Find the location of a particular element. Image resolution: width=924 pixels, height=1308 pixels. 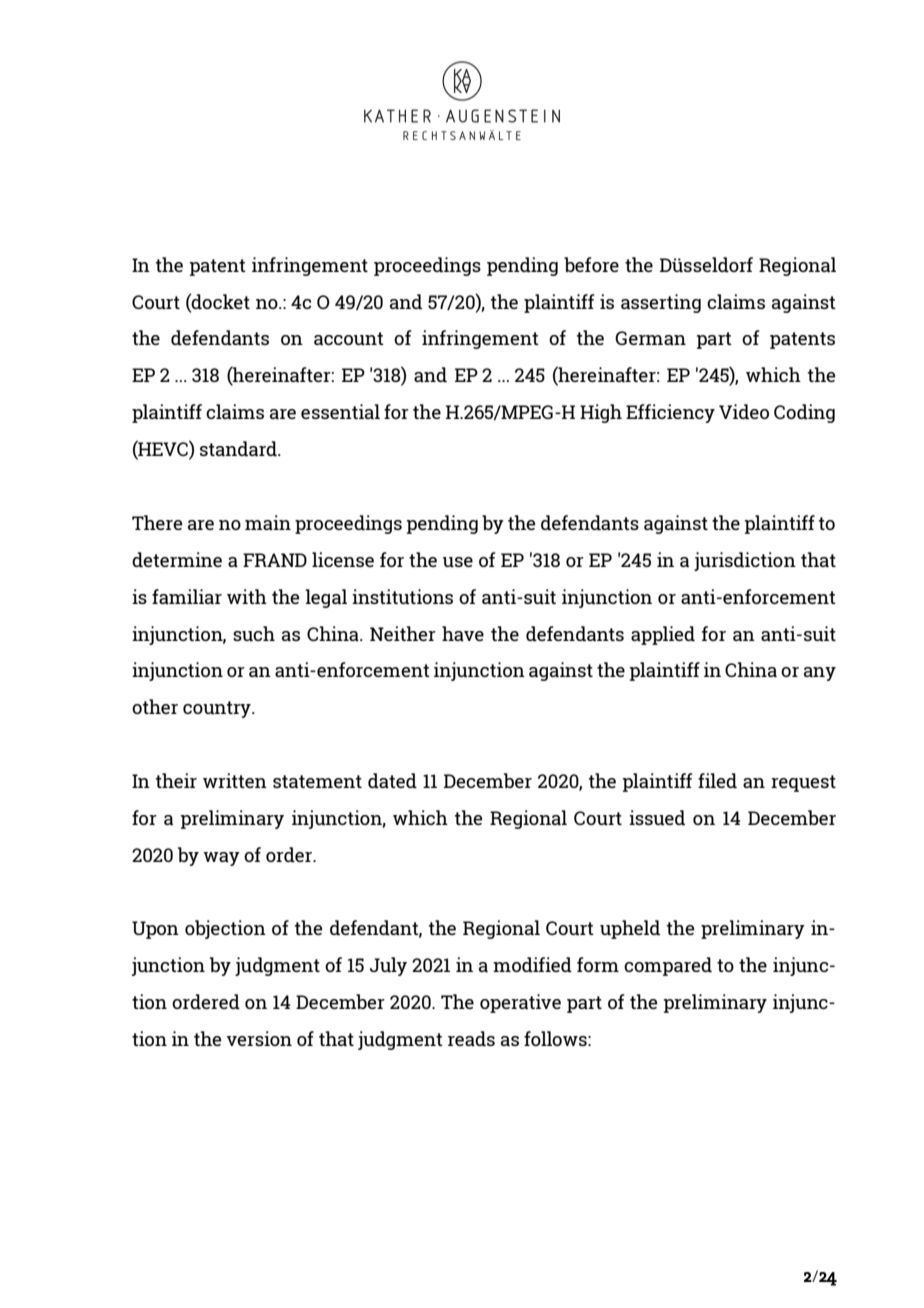

asserting is located at coordinates (661, 303).
